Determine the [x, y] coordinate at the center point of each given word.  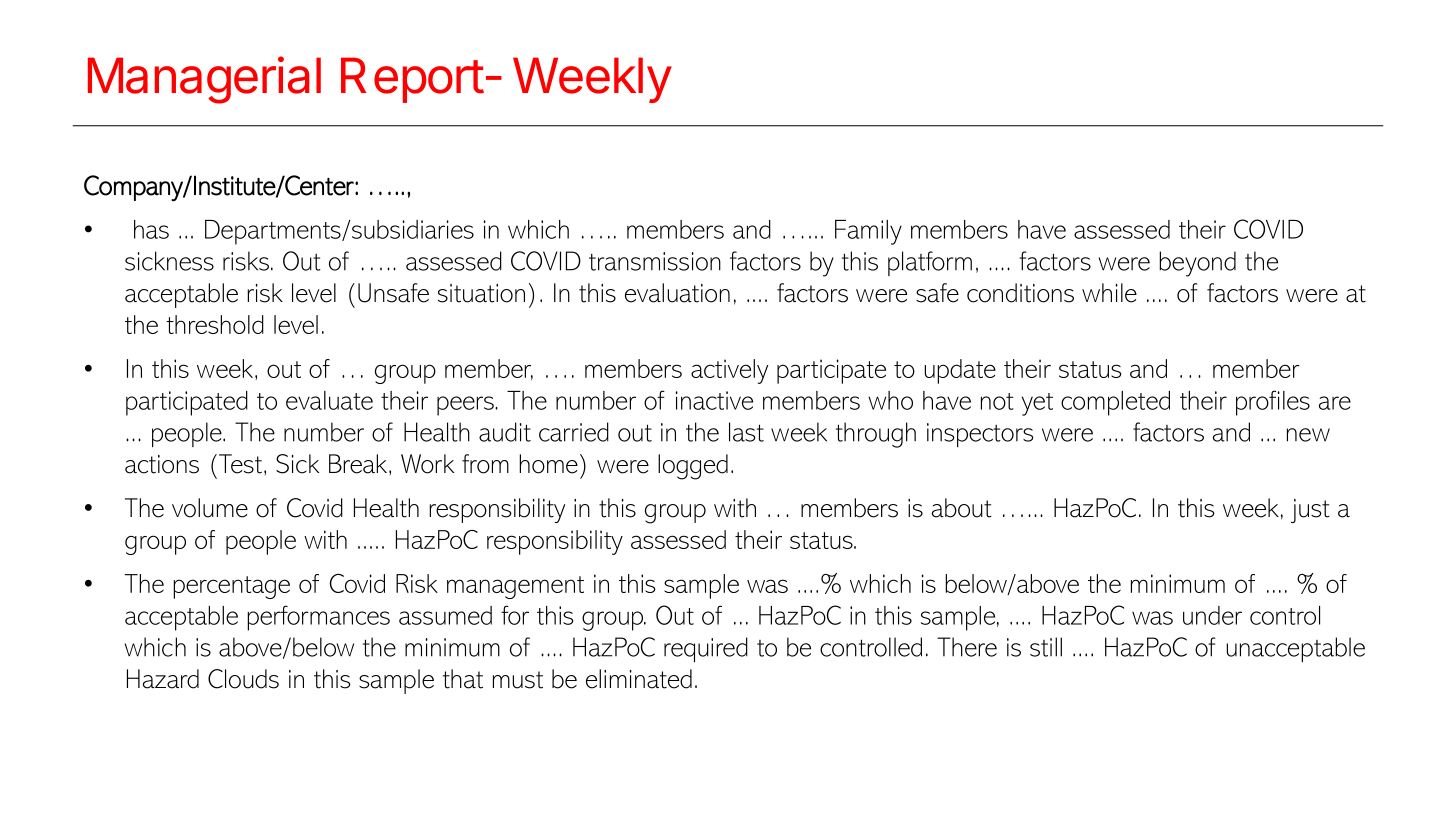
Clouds [243, 679]
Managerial [204, 80]
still [1046, 647]
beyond [1197, 264]
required [706, 649]
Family [868, 232]
